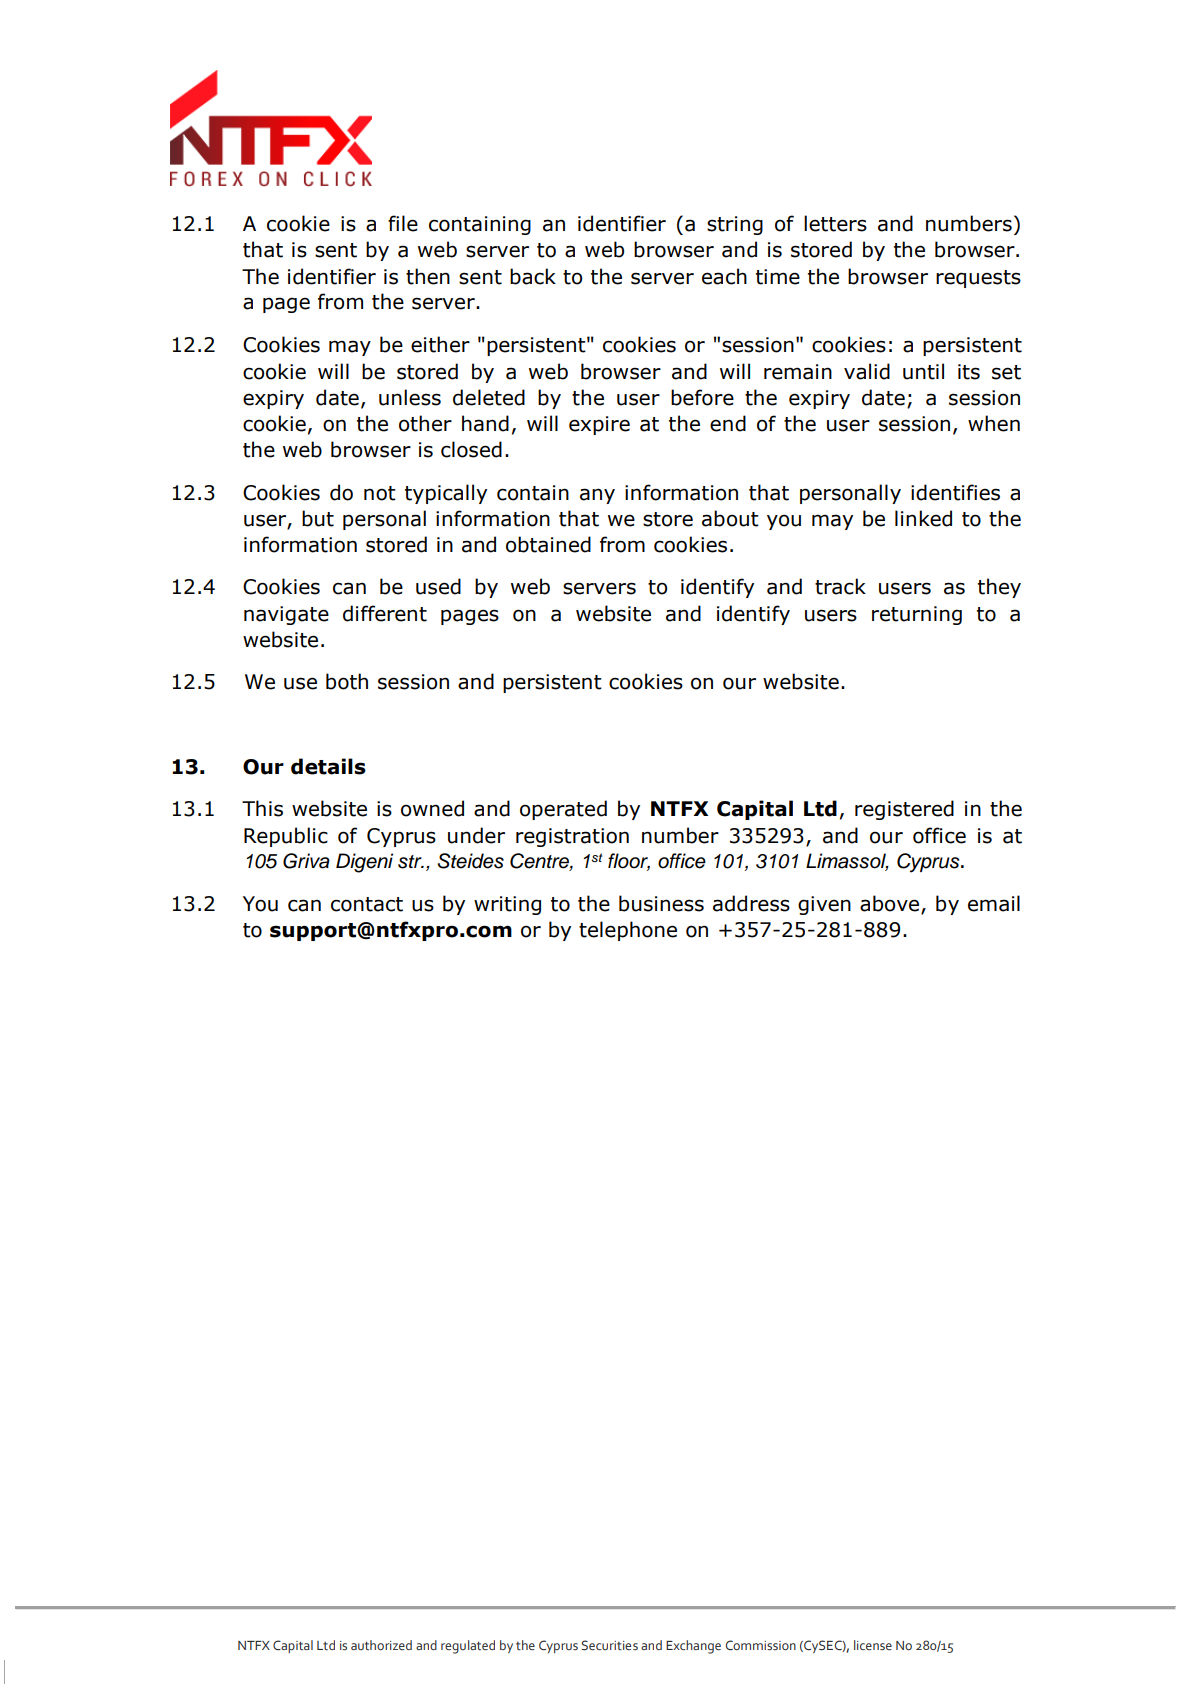 This document has height=1687, width=1193. I want to click on above, so click(891, 904).
